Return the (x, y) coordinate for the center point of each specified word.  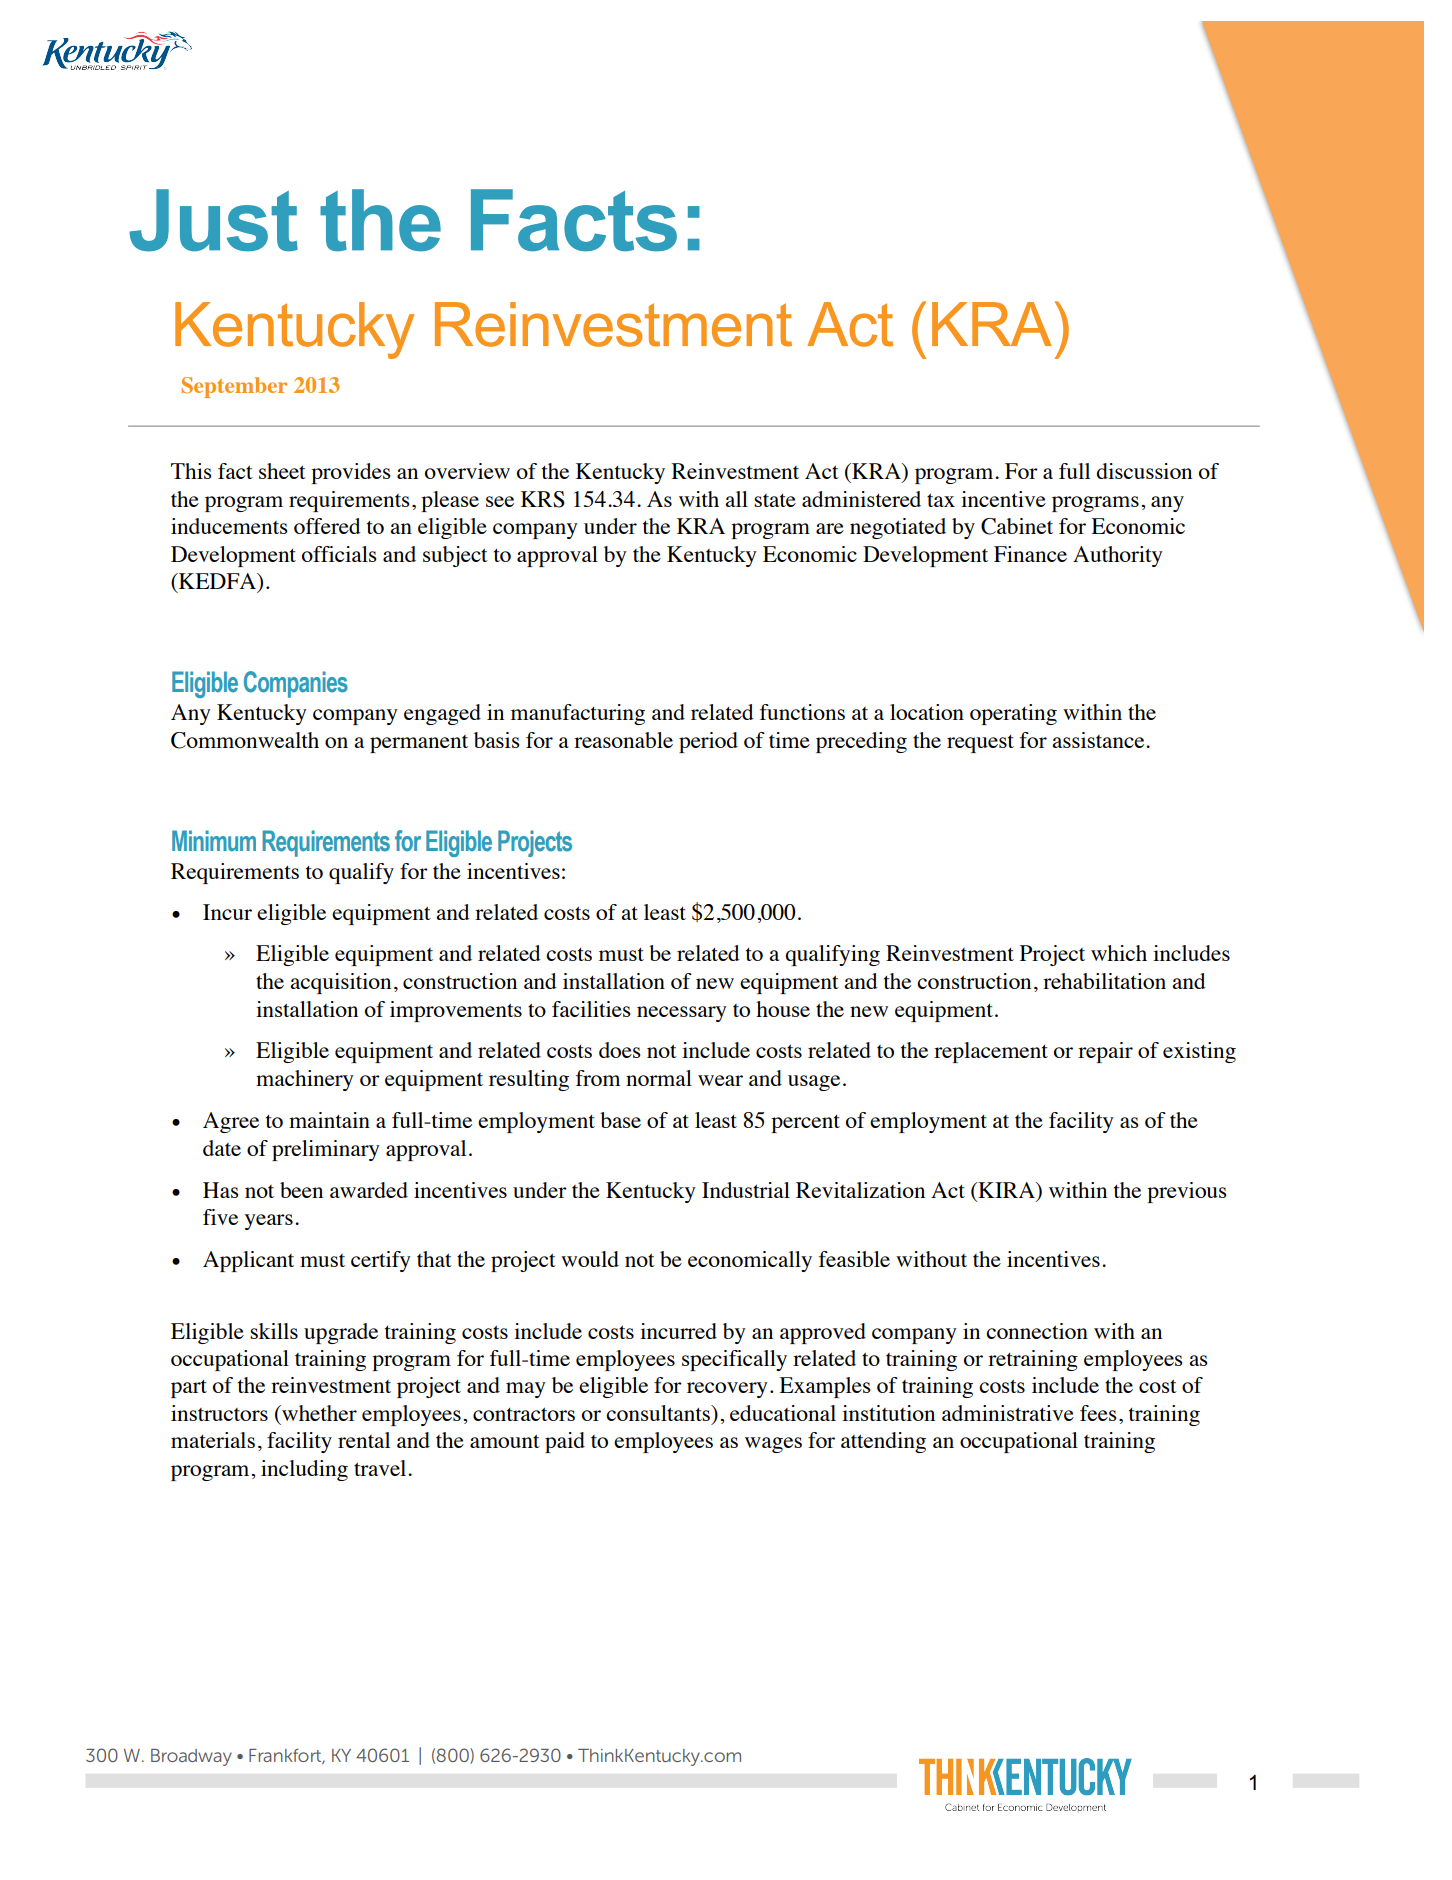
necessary (682, 1014)
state (775, 500)
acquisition (340, 983)
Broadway (191, 1757)
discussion (1144, 471)
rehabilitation (1104, 981)
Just (213, 220)
